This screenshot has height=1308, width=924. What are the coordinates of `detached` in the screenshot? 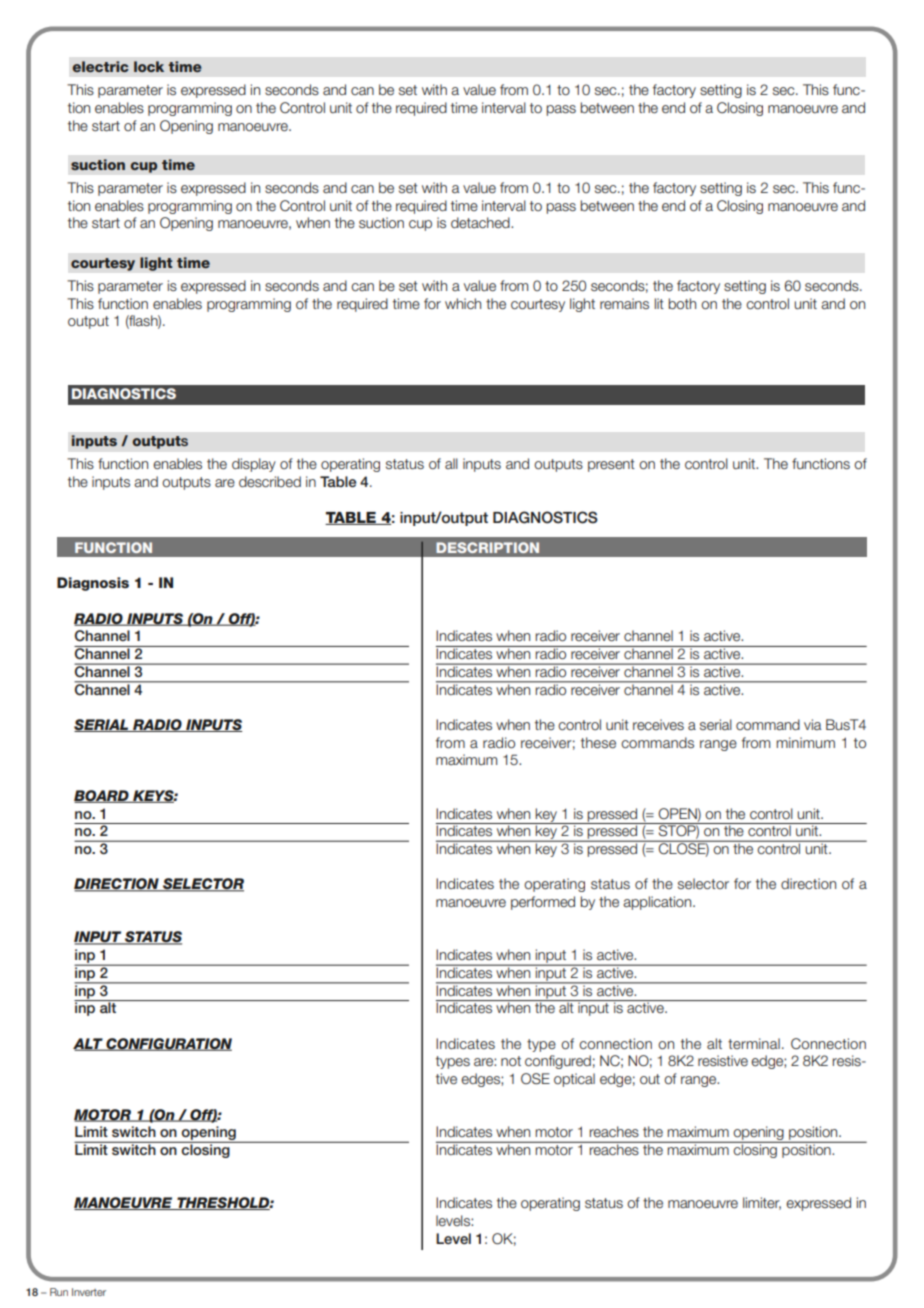 It's located at (481, 223).
